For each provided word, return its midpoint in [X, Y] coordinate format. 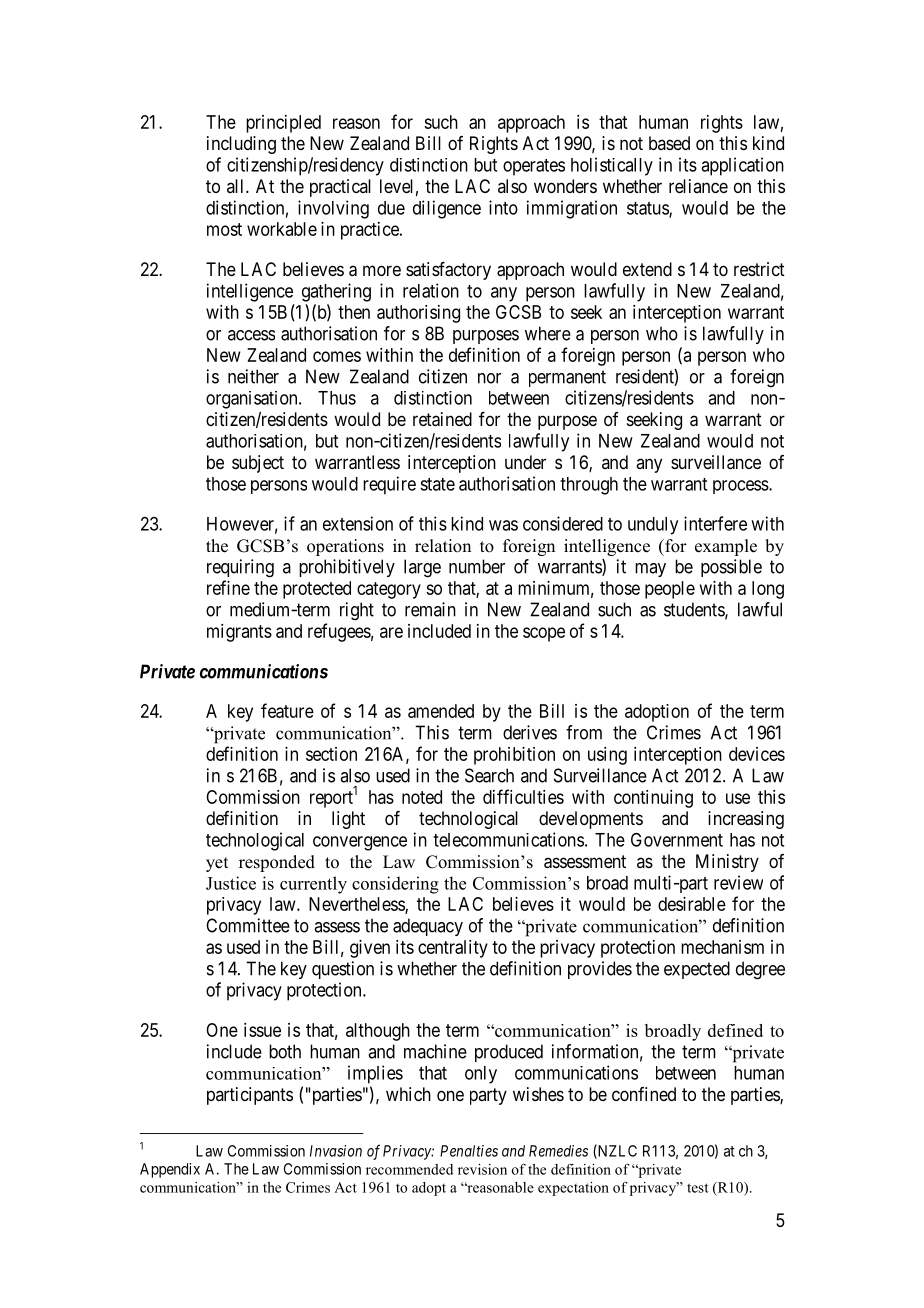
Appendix [170, 1170]
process [741, 487]
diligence [447, 209]
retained [442, 419]
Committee [248, 925]
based [669, 143]
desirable [692, 904]
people [670, 590]
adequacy [428, 927]
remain [430, 609]
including [241, 145]
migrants [239, 633]
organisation [253, 400]
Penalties [469, 1151]
